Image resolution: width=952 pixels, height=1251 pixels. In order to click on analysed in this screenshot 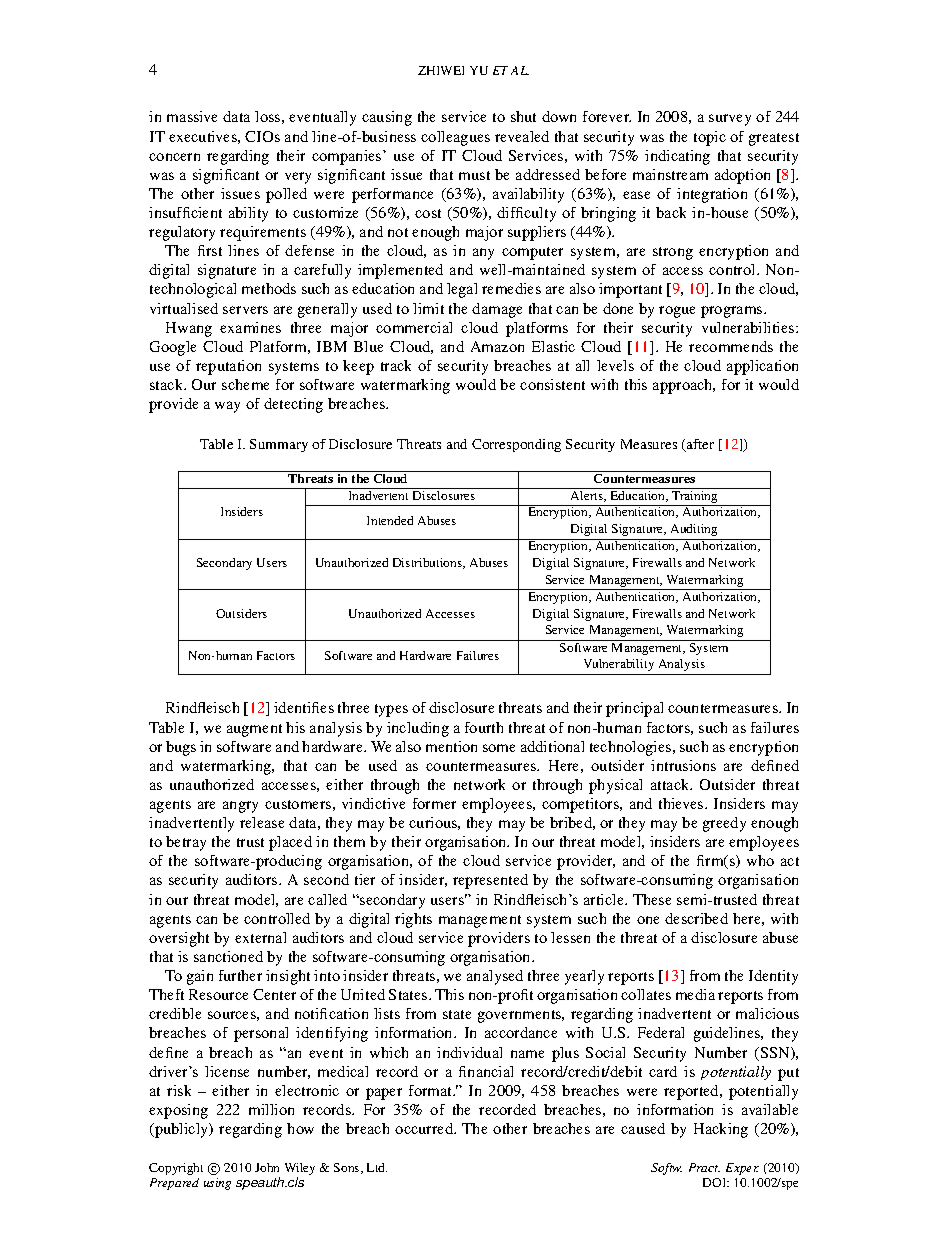, I will do `click(495, 977)`.
